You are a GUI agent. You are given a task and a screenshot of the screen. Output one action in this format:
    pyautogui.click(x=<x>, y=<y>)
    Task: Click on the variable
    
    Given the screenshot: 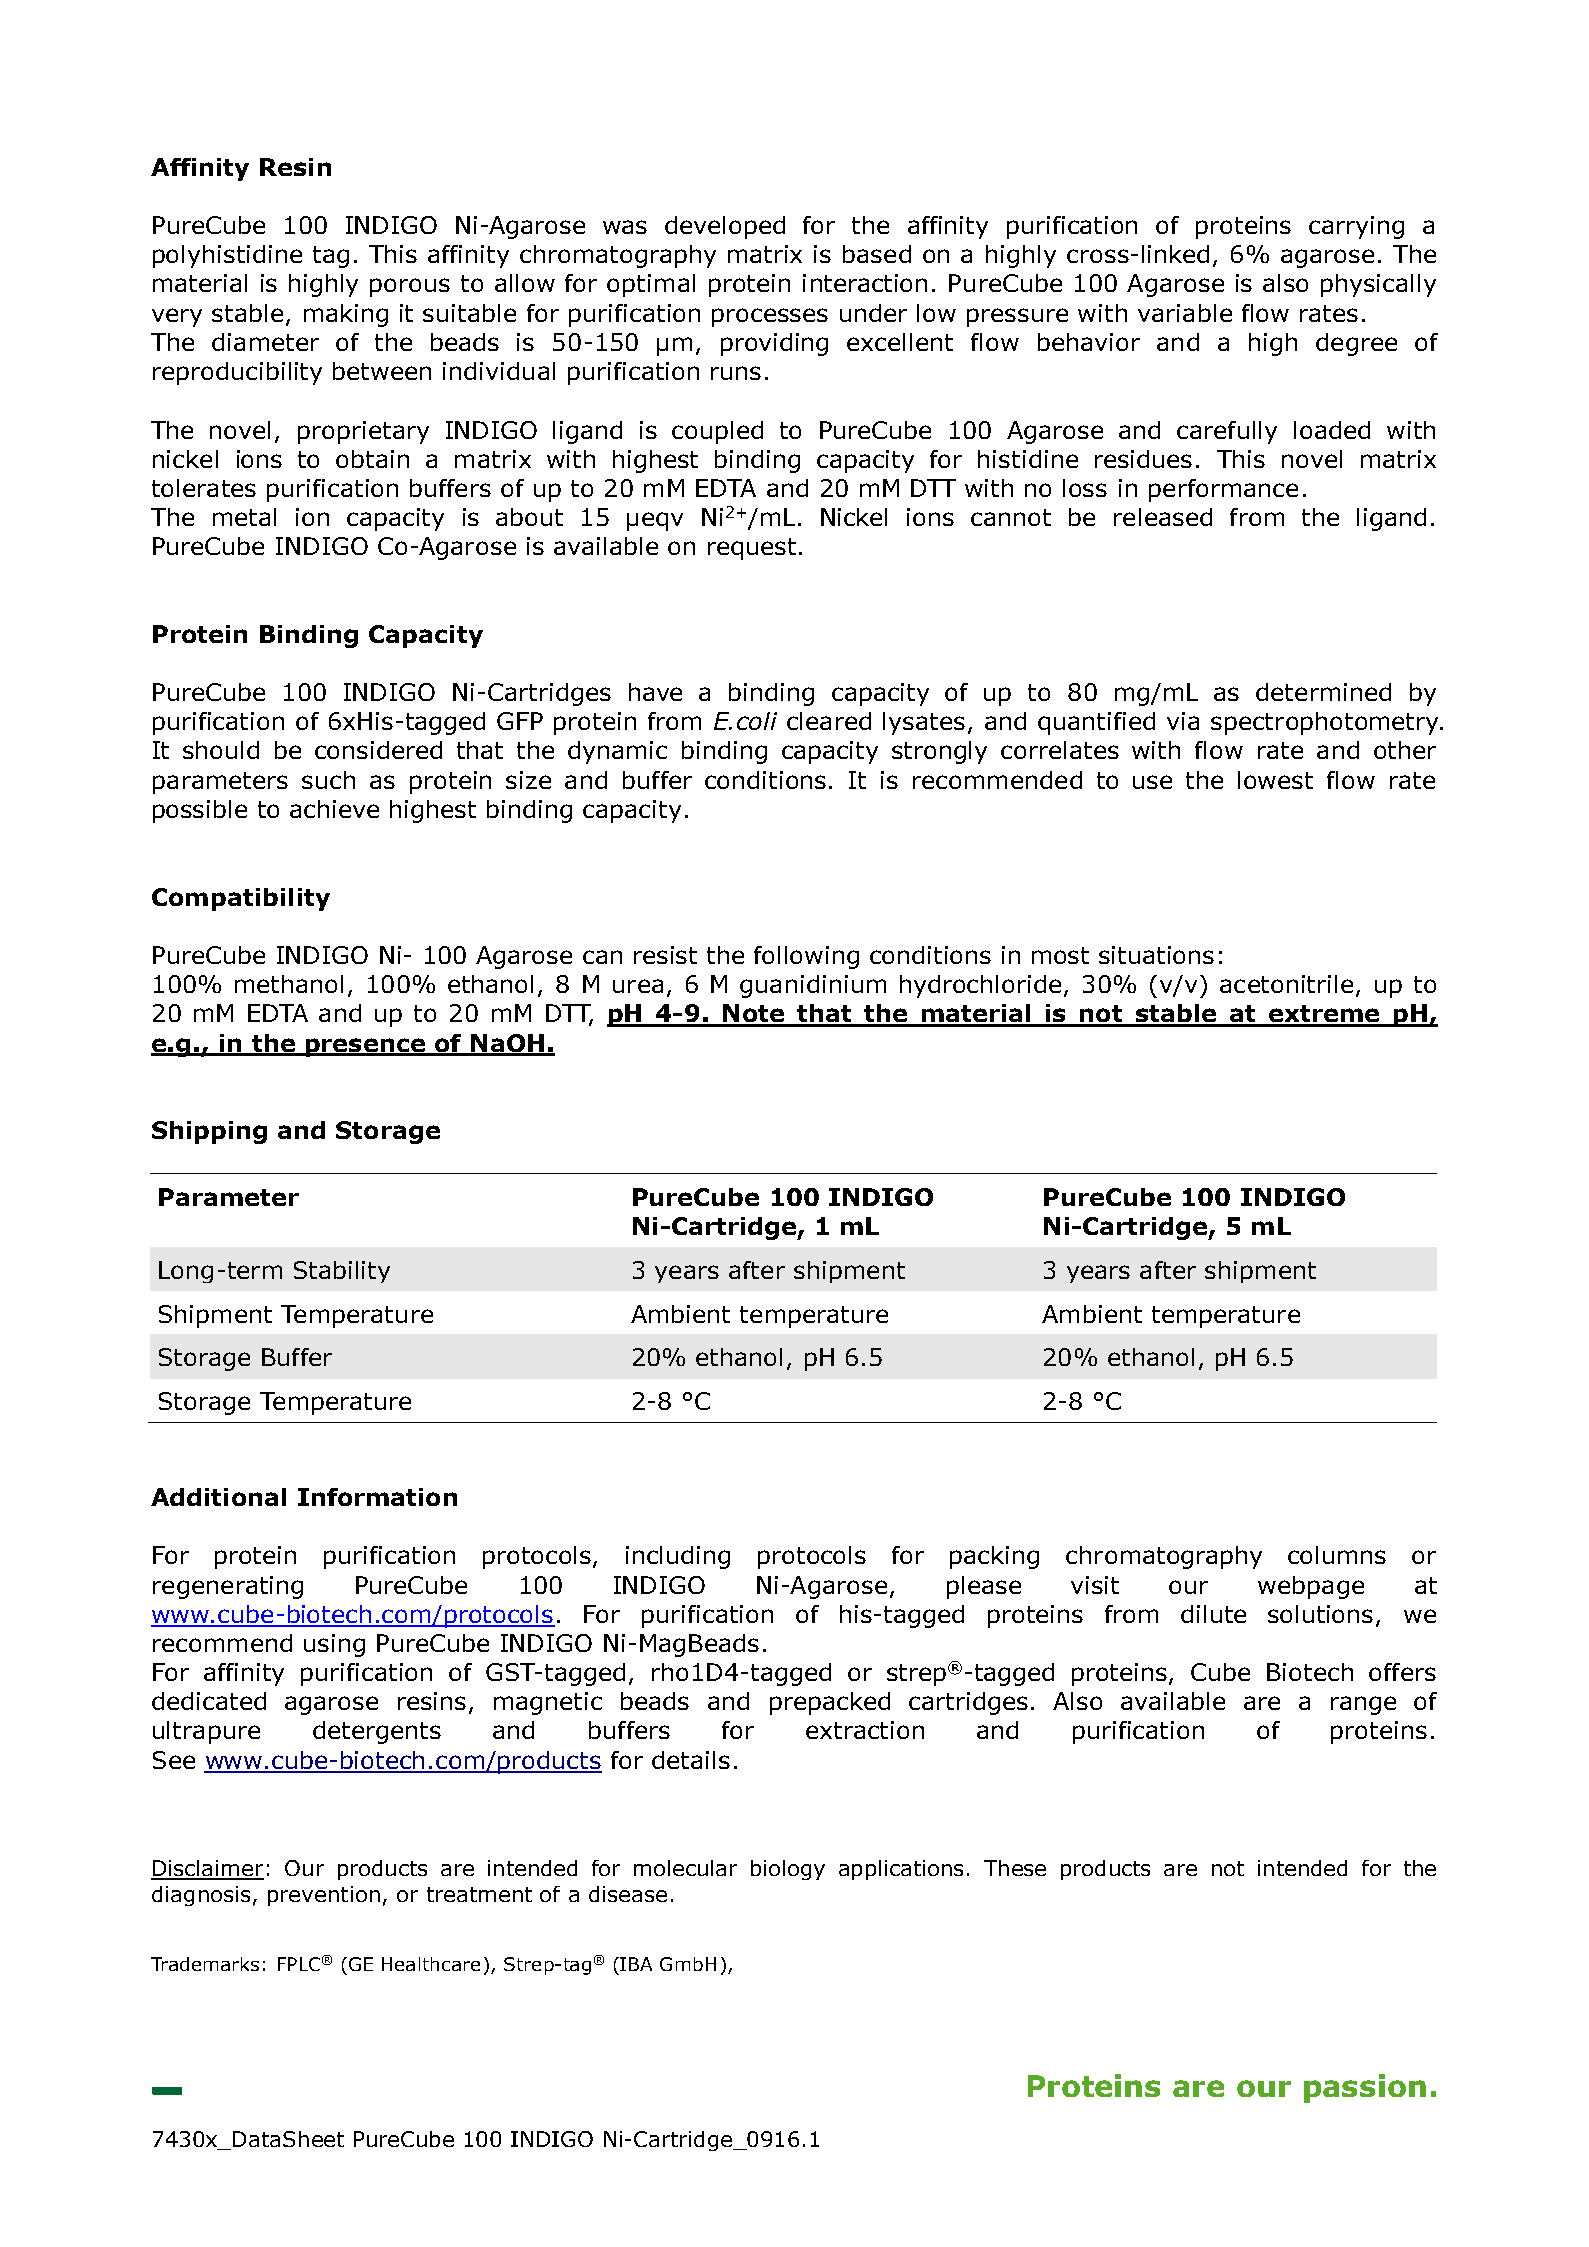 What is the action you would take?
    pyautogui.click(x=1185, y=313)
